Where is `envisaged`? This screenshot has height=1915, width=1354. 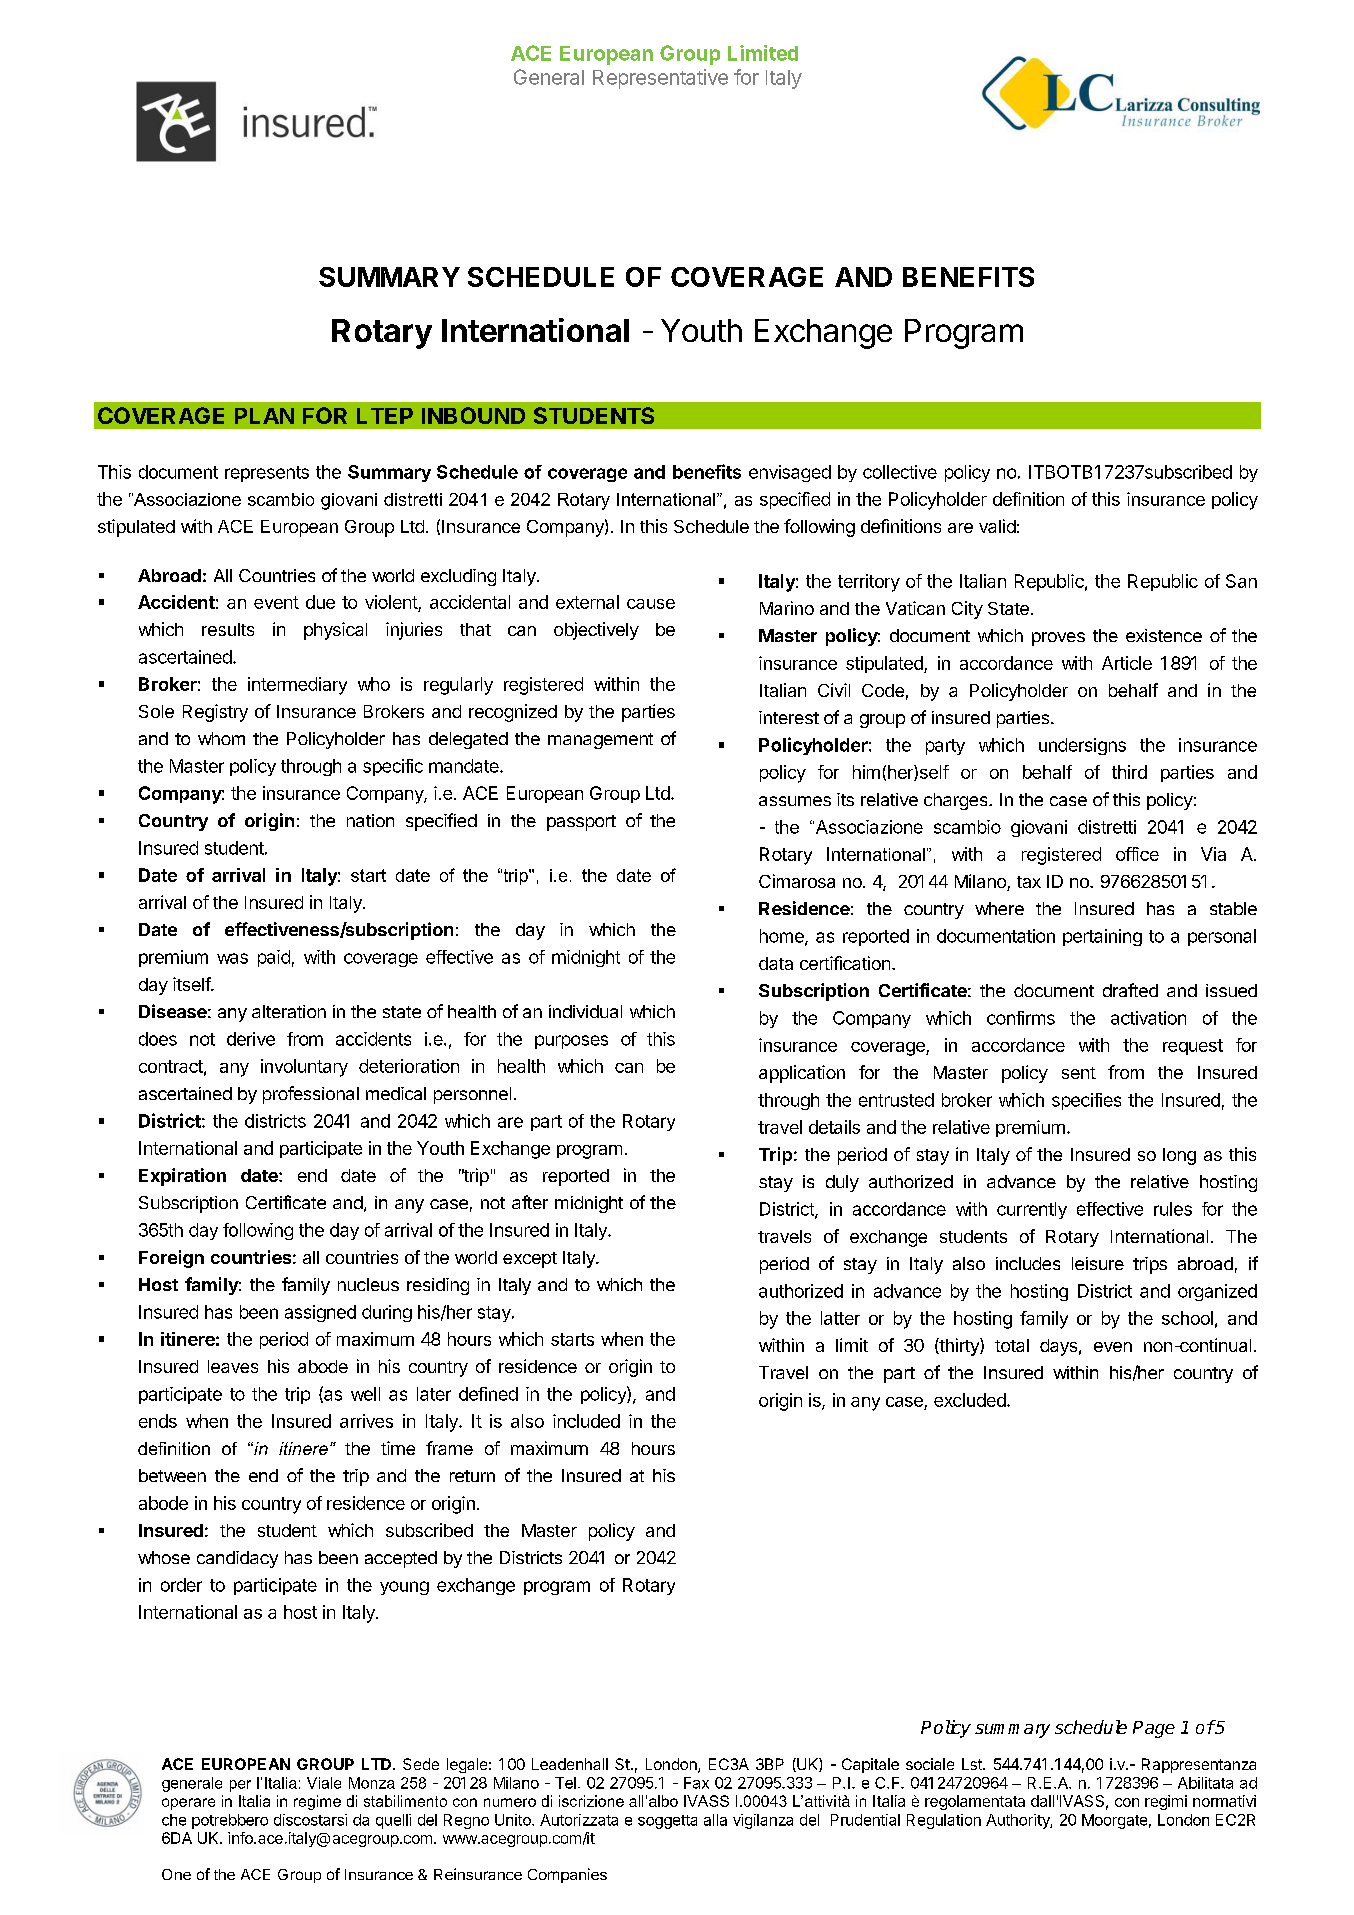 envisaged is located at coordinates (790, 473).
